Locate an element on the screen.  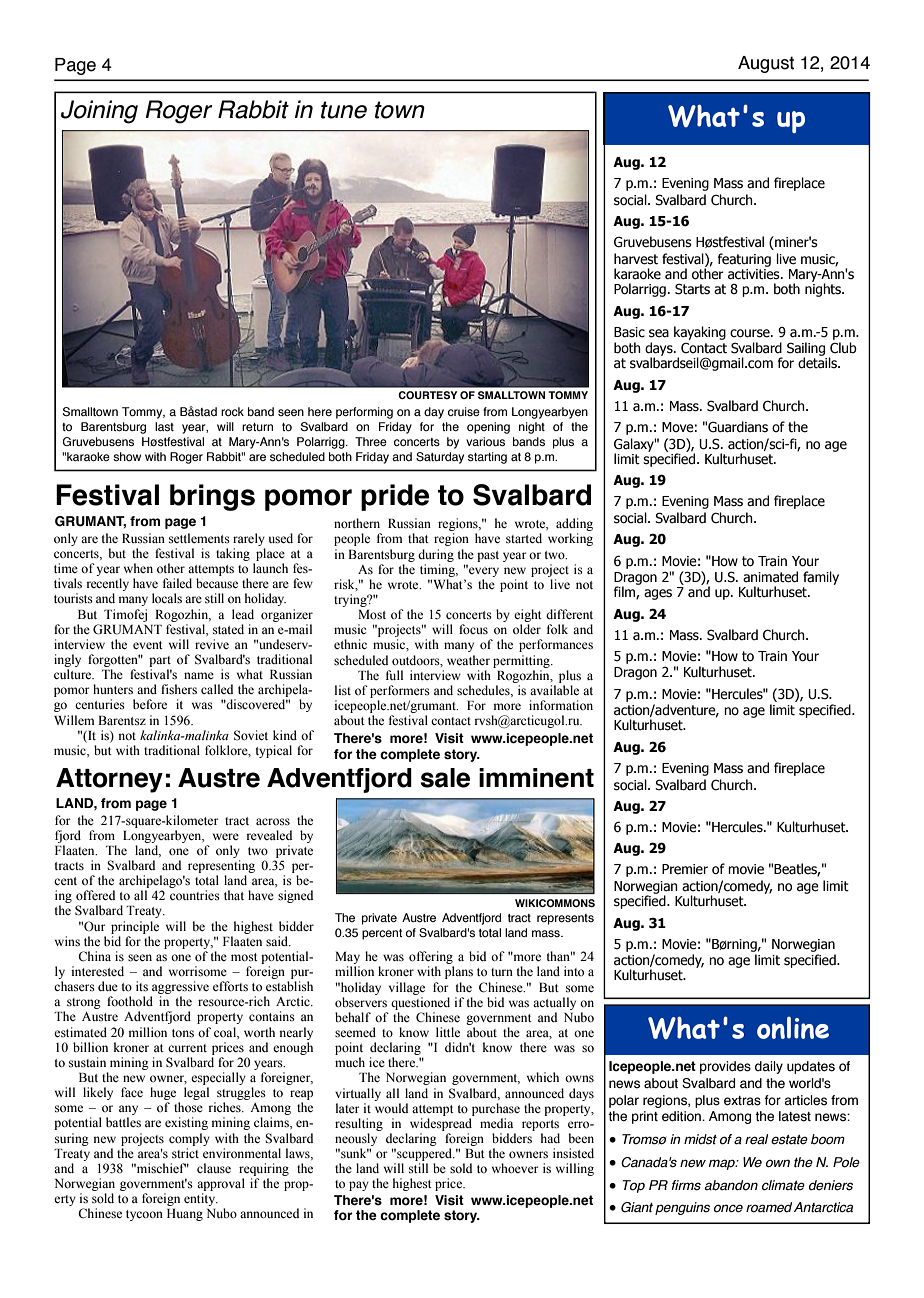
August is located at coordinates (766, 64).
